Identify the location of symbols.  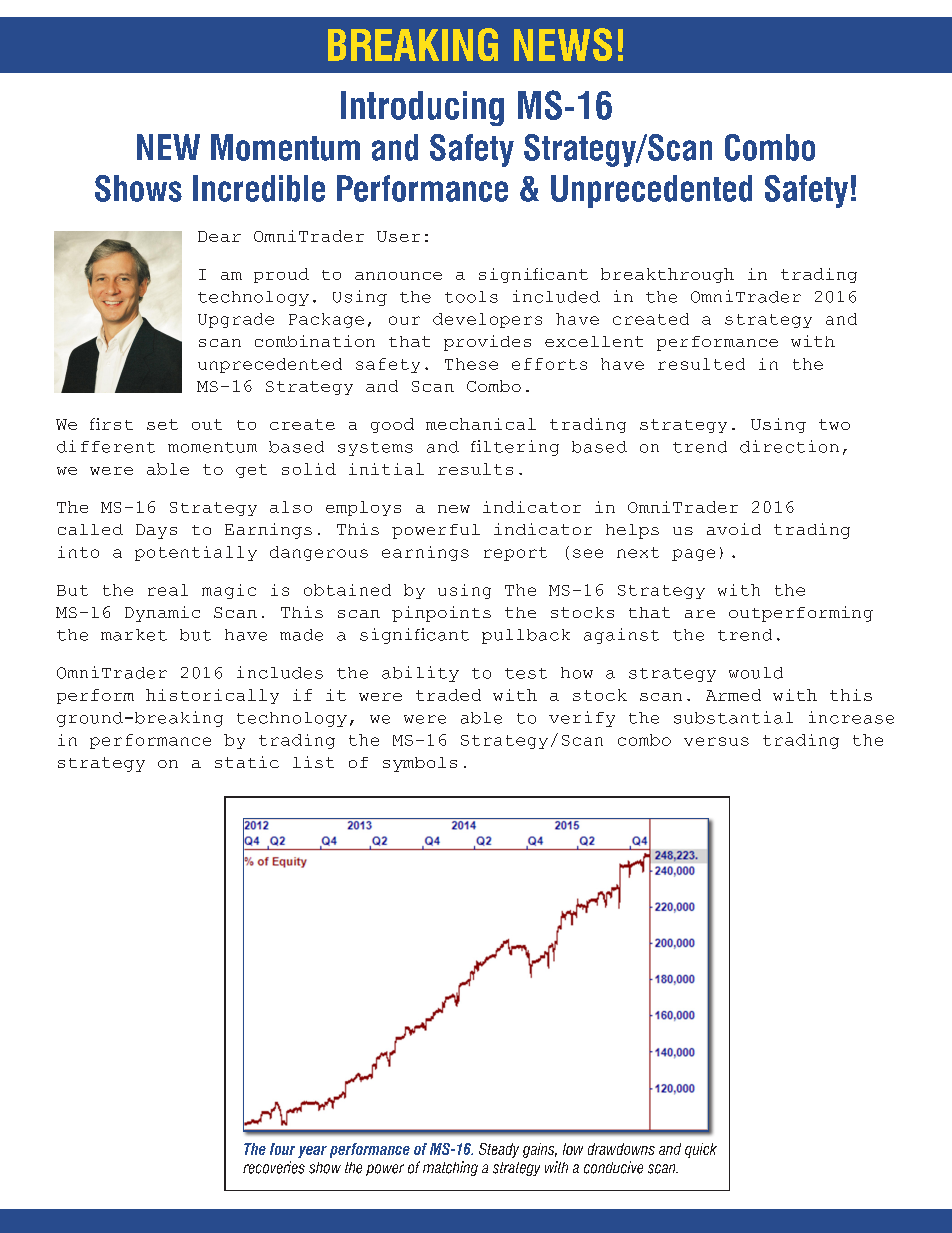
(420, 764).
